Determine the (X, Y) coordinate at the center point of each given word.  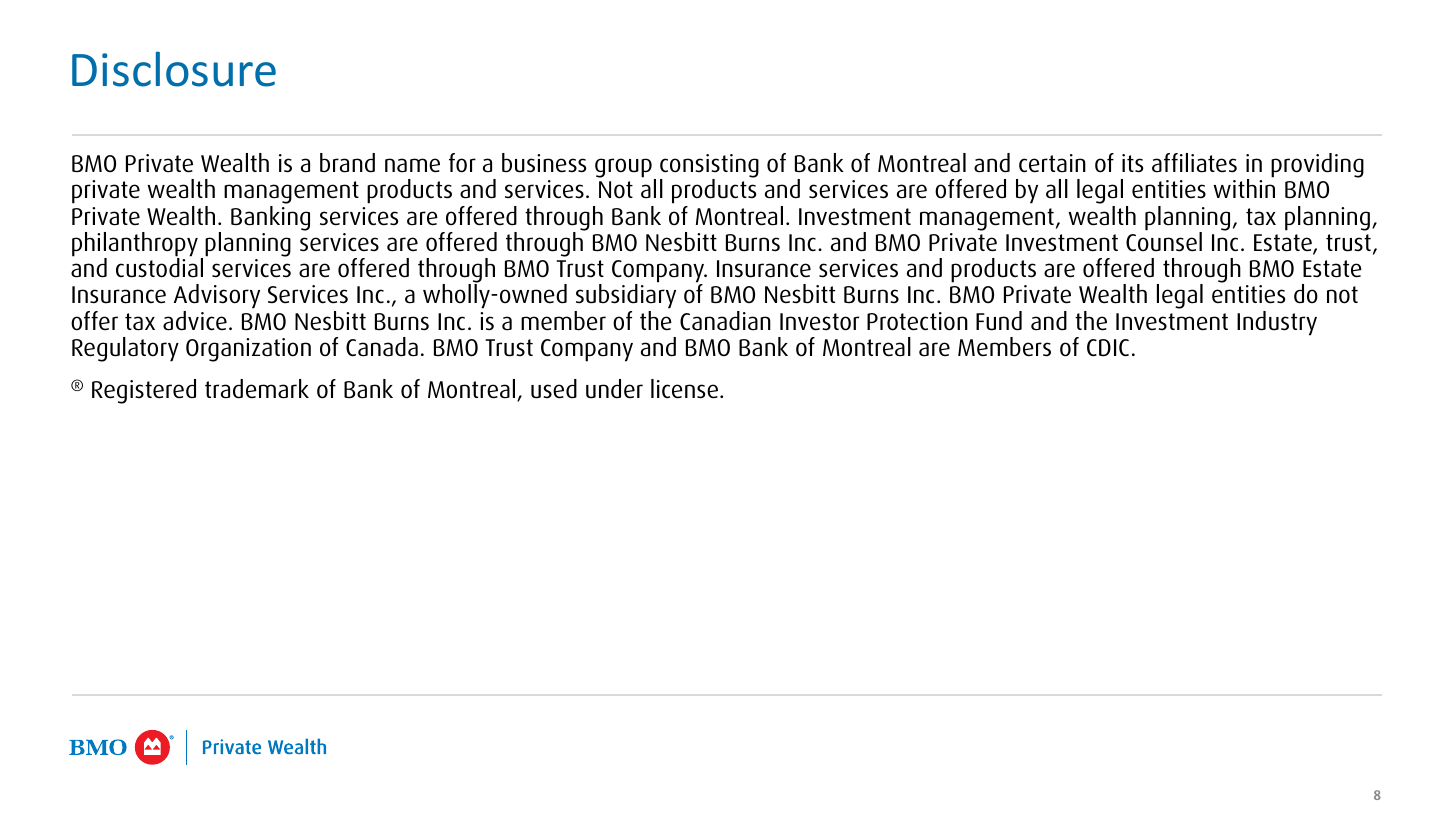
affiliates (1194, 163)
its (1132, 163)
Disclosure (174, 69)
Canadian (725, 321)
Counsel (1164, 241)
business (544, 163)
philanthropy (135, 245)
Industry (1277, 323)
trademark (257, 389)
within (1244, 187)
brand (347, 163)
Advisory (217, 296)
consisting (709, 167)
